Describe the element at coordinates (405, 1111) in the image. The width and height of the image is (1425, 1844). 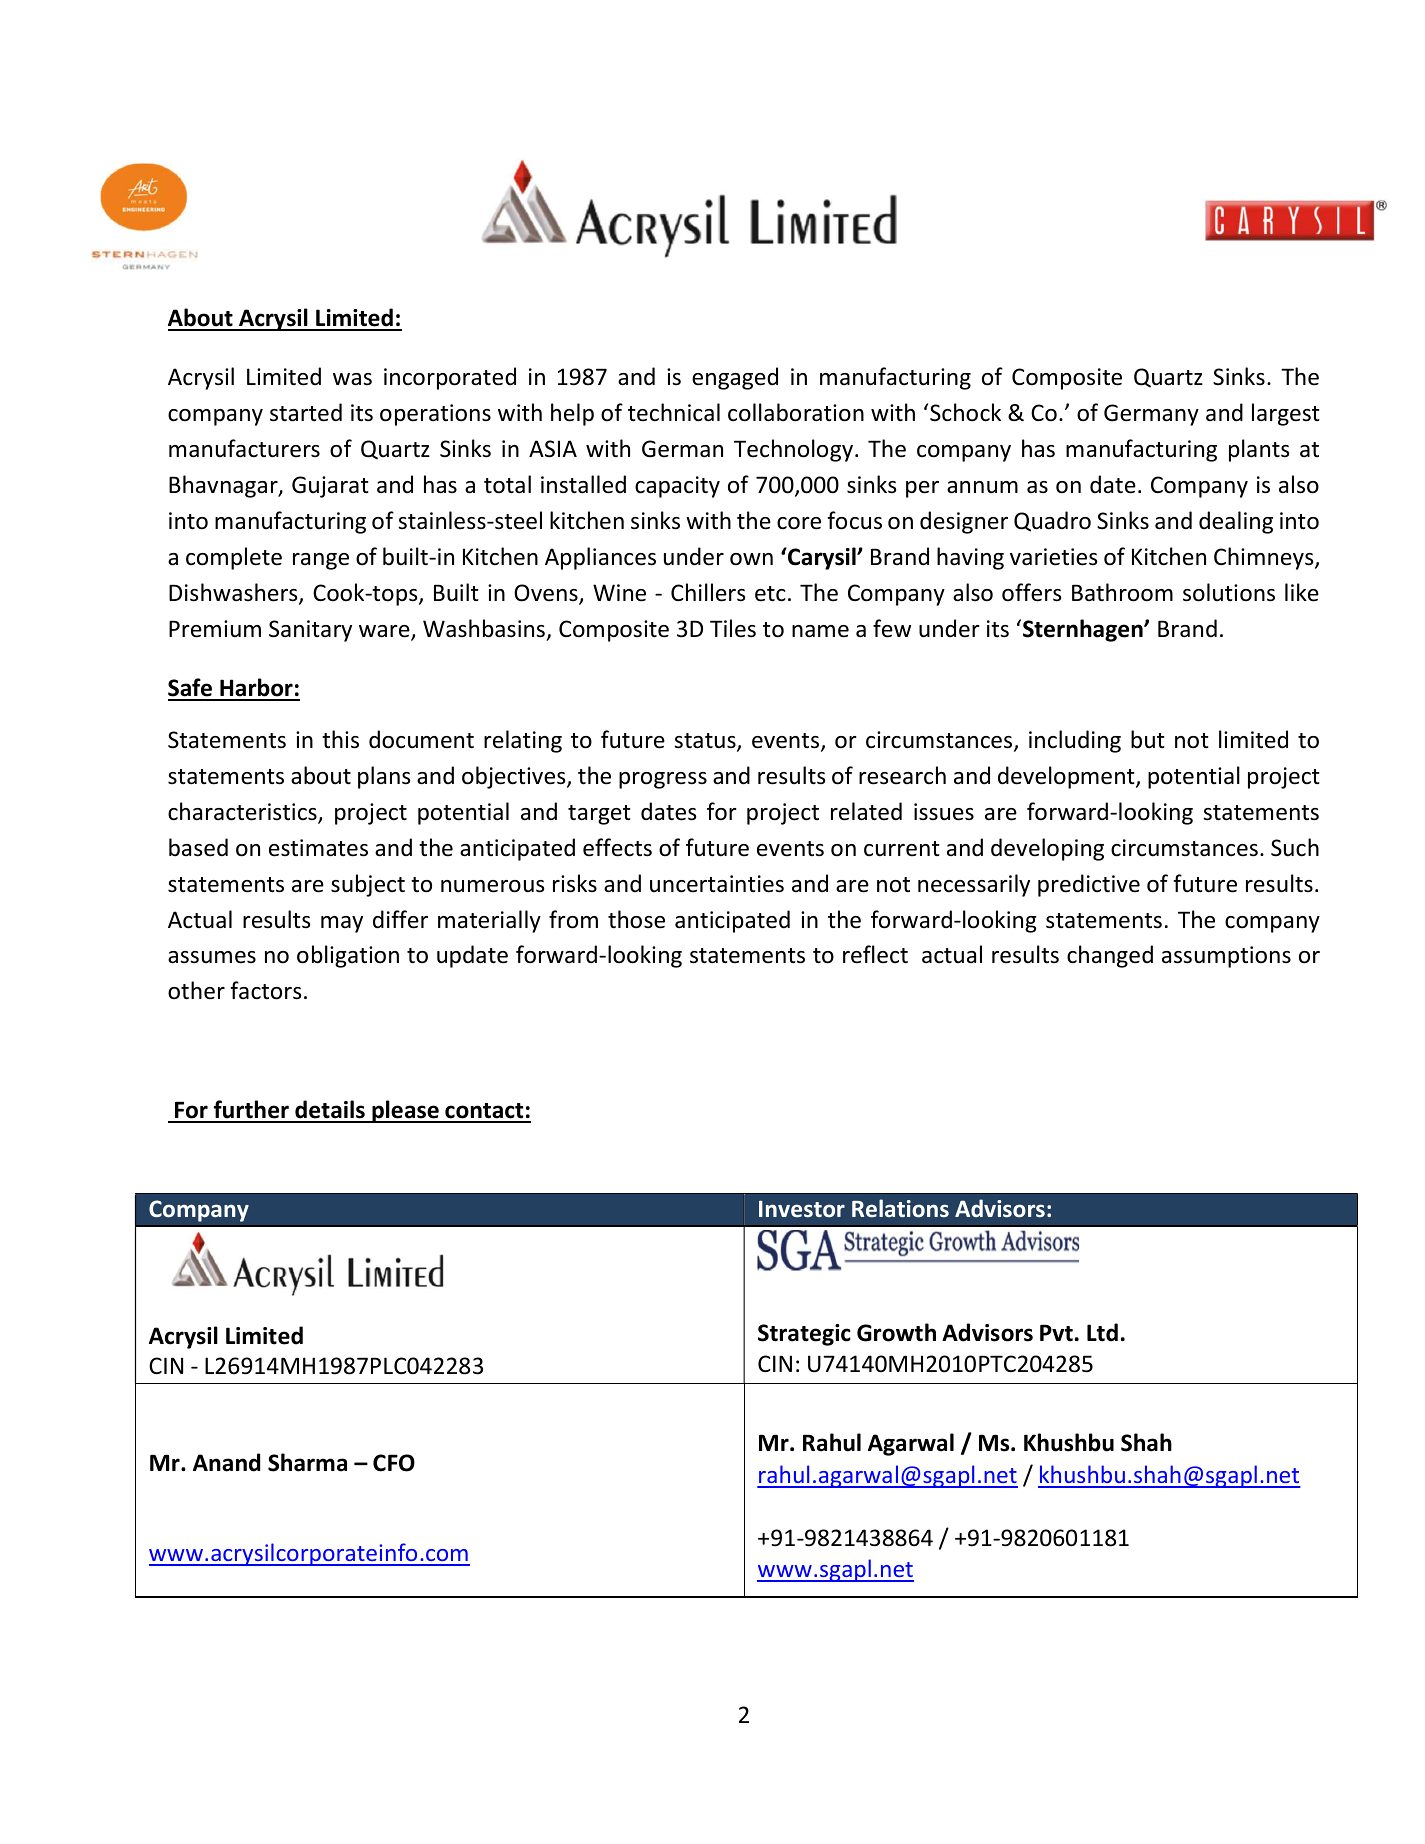
I see `please` at that location.
